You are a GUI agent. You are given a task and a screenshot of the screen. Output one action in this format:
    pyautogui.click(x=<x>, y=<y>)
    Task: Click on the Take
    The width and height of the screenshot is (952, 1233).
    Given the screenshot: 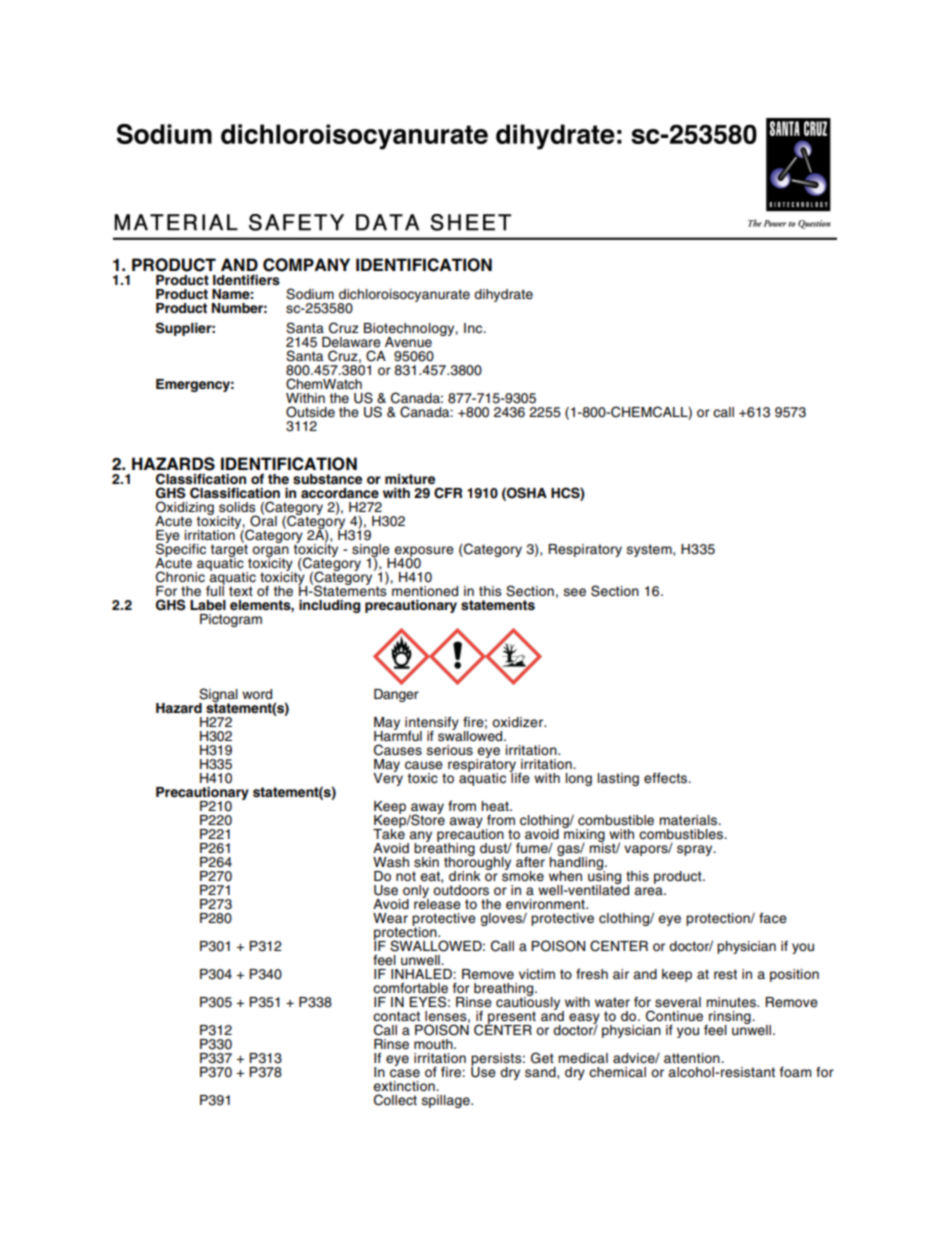 What is the action you would take?
    pyautogui.click(x=389, y=833)
